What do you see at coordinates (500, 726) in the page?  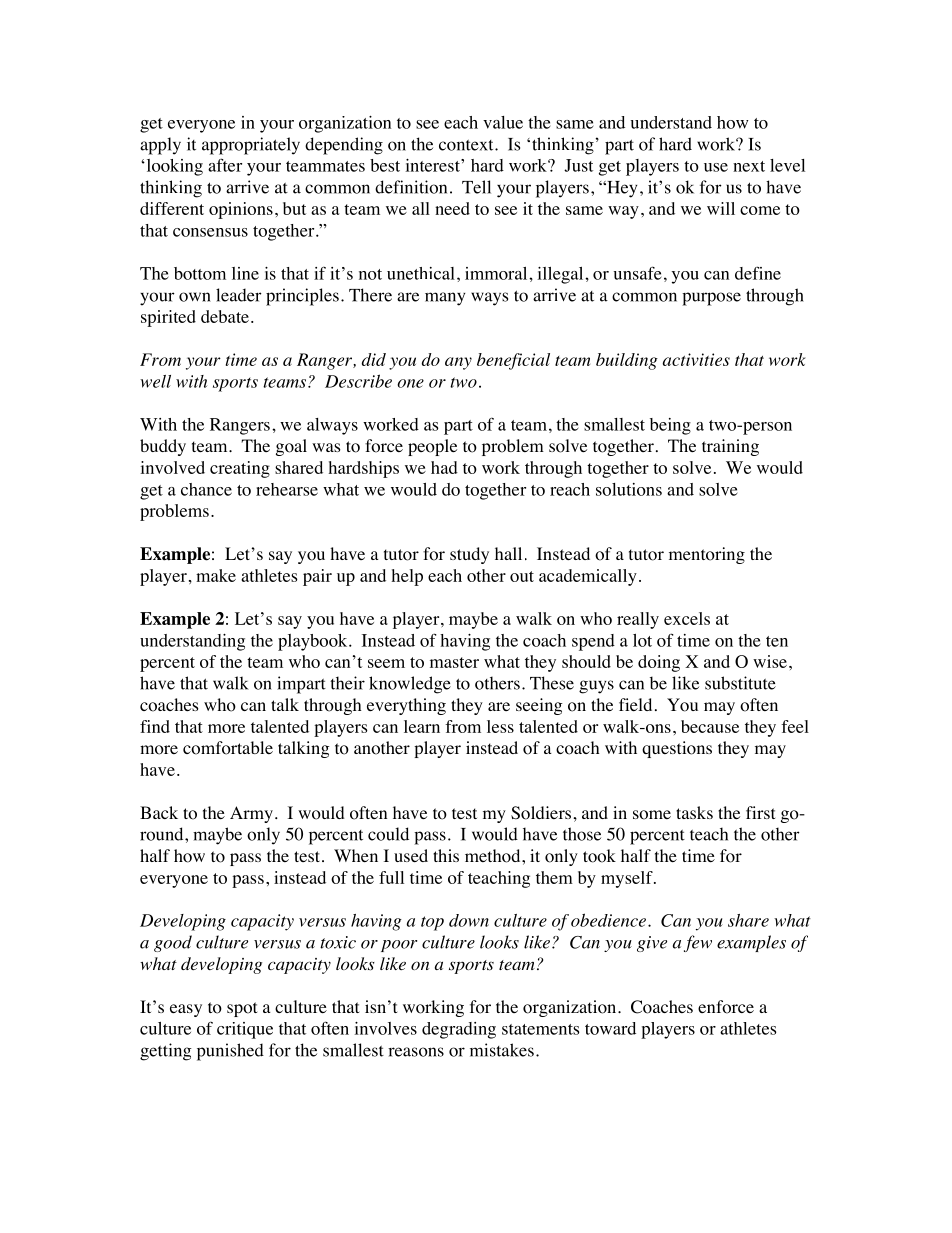 I see `less` at bounding box center [500, 726].
